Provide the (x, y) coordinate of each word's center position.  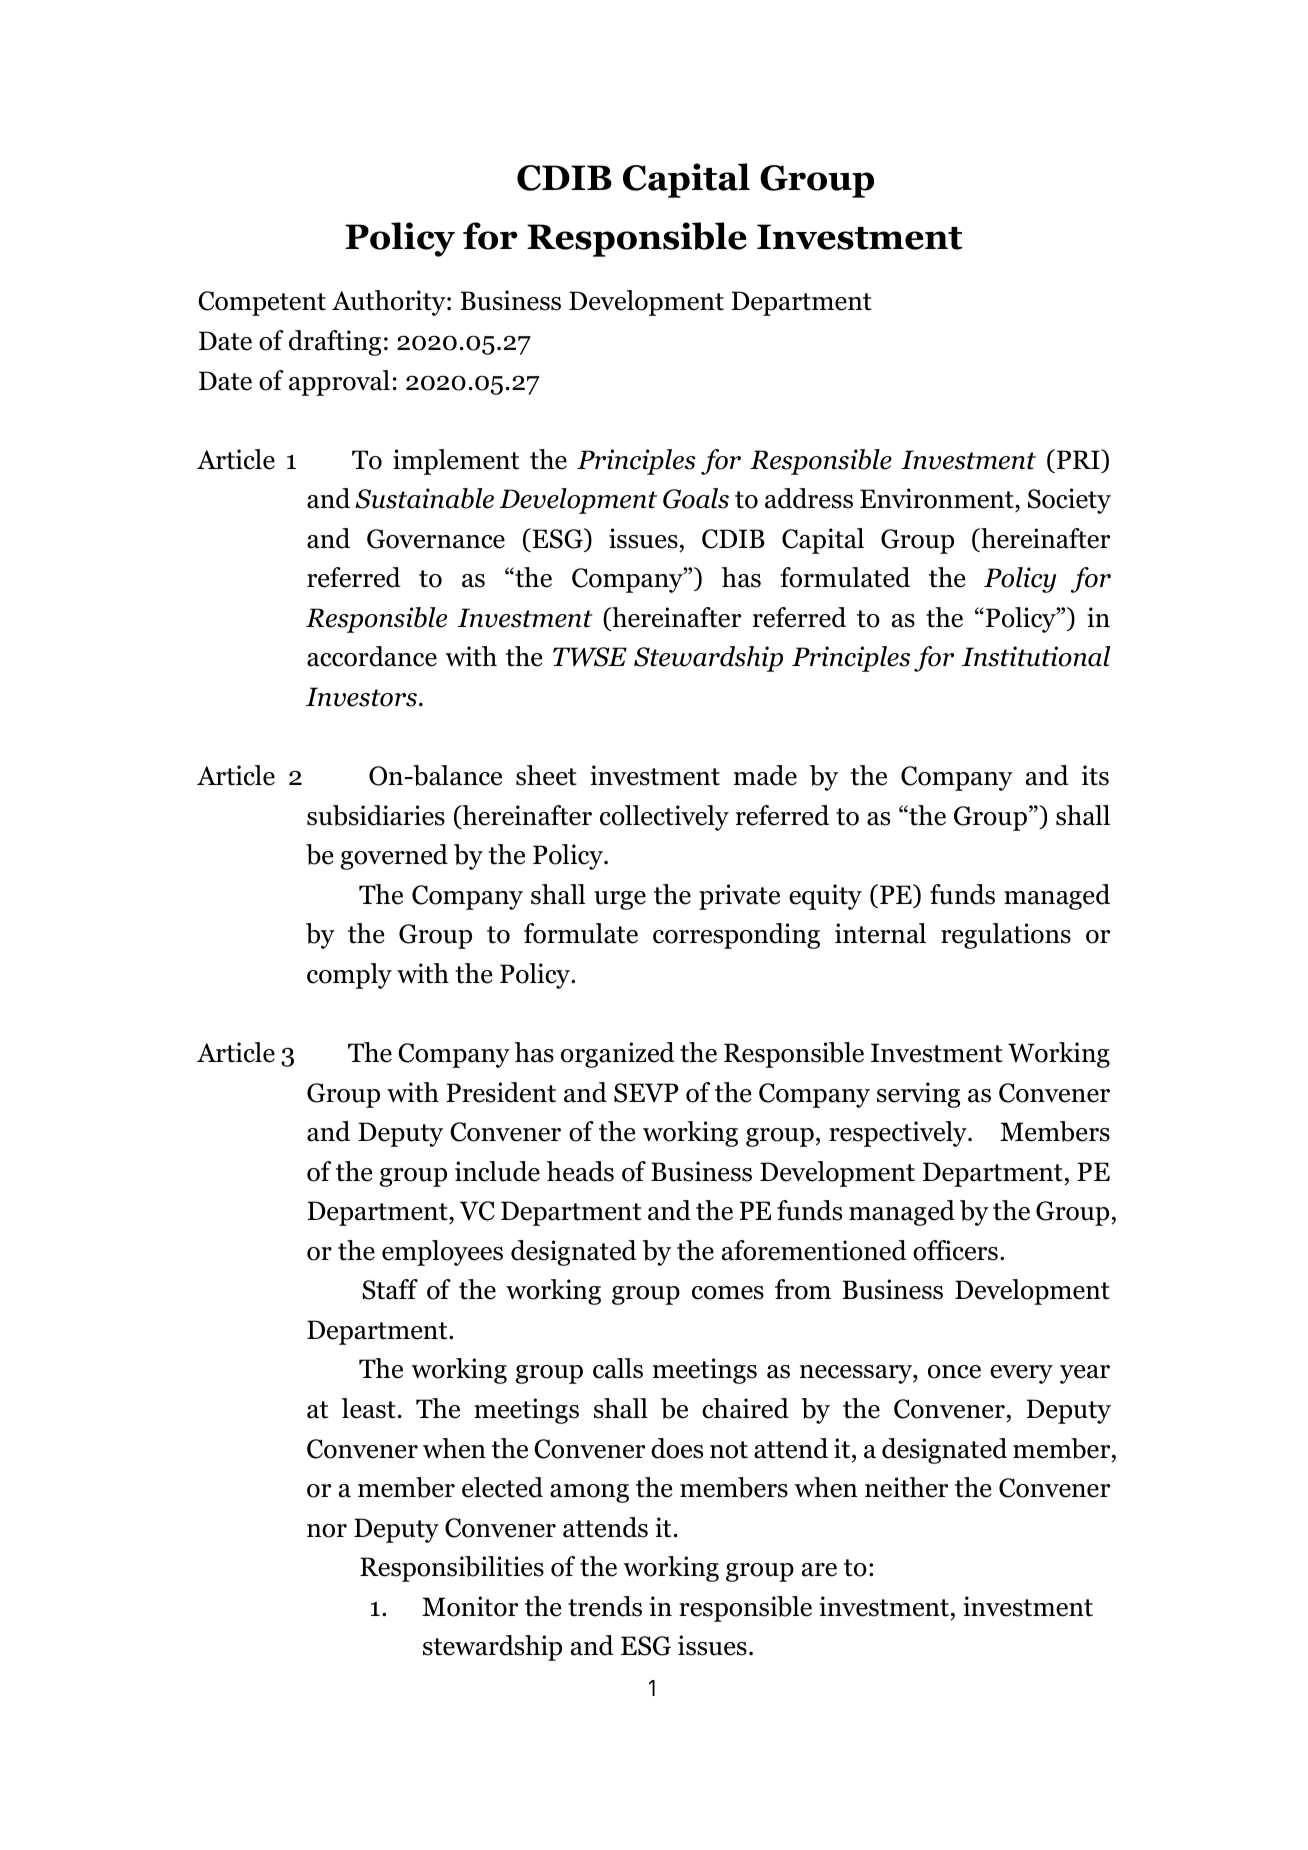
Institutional (1036, 656)
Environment (938, 500)
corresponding (736, 936)
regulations (1006, 936)
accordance (372, 656)
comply (349, 976)
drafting (335, 343)
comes (728, 1293)
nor (327, 1531)
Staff (390, 1289)
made (765, 775)
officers (955, 1250)
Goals (696, 498)
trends (605, 1606)
